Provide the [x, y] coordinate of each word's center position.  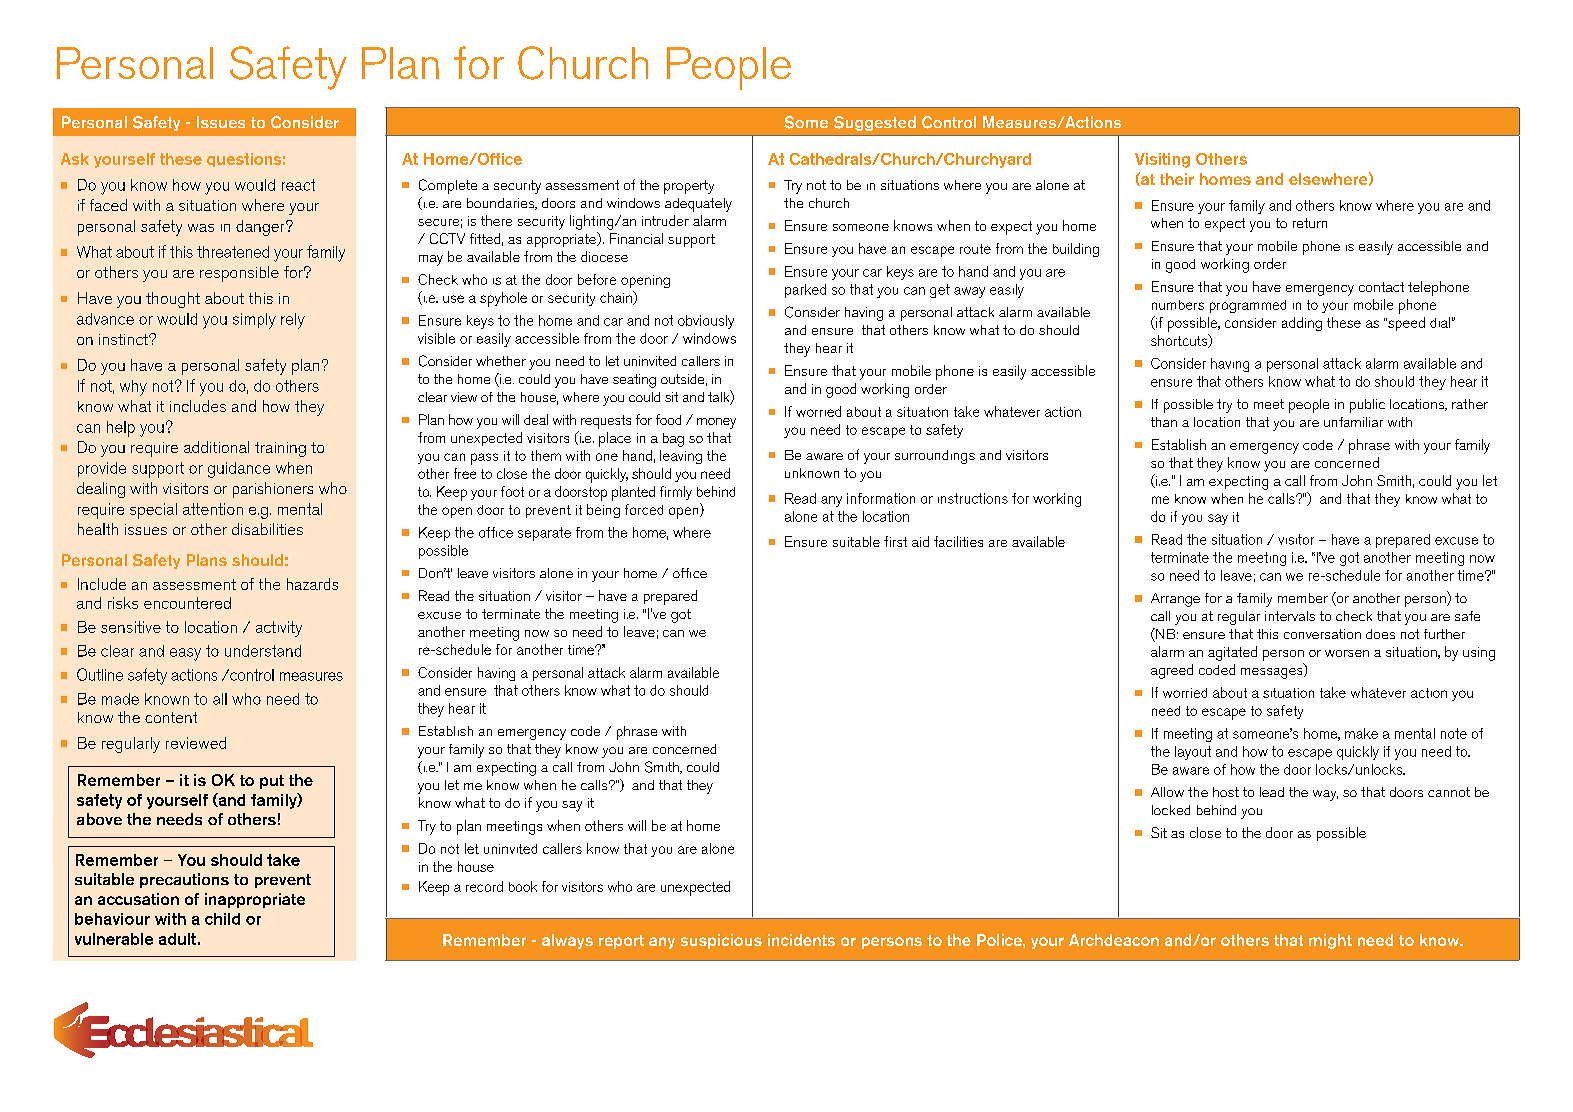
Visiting [1162, 160]
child [222, 919]
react [298, 185]
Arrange [1175, 600]
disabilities [267, 529]
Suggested [875, 123]
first [895, 541]
